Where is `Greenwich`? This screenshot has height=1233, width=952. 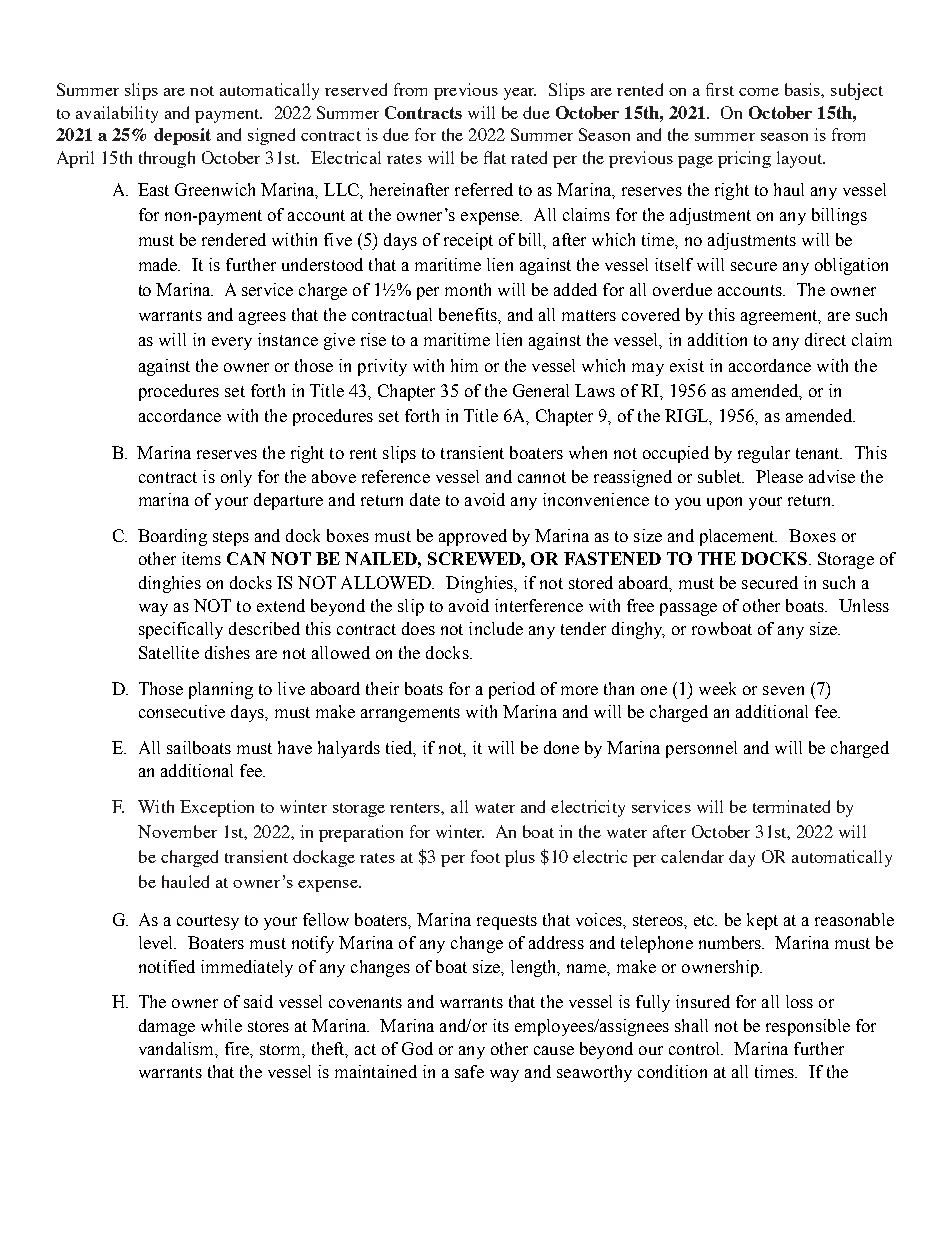 Greenwich is located at coordinates (215, 189).
